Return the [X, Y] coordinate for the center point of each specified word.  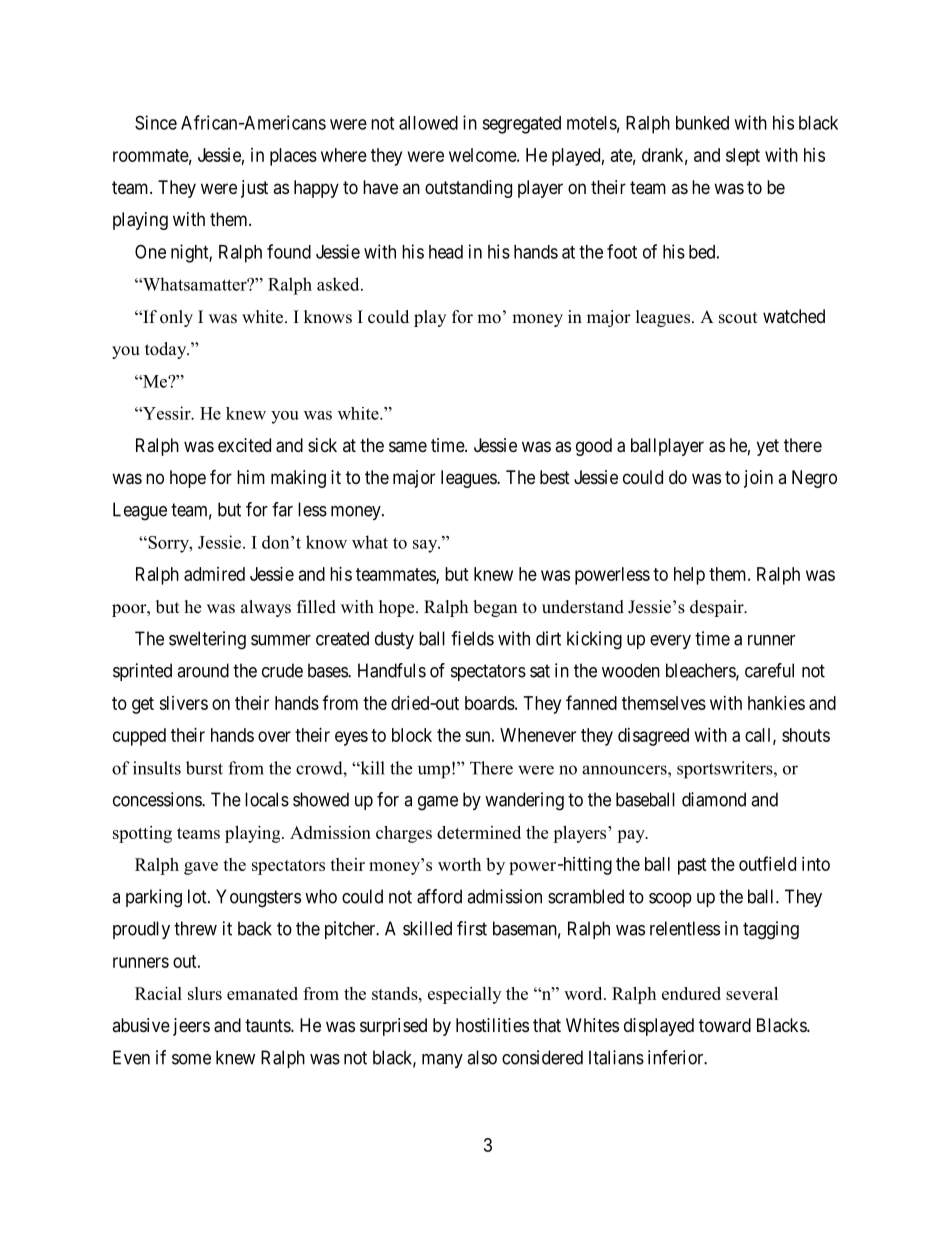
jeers [191, 1027]
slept [743, 157]
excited [244, 445]
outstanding [468, 189]
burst [204, 768]
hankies [776, 703]
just [254, 189]
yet [768, 447]
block [412, 735]
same [408, 446]
